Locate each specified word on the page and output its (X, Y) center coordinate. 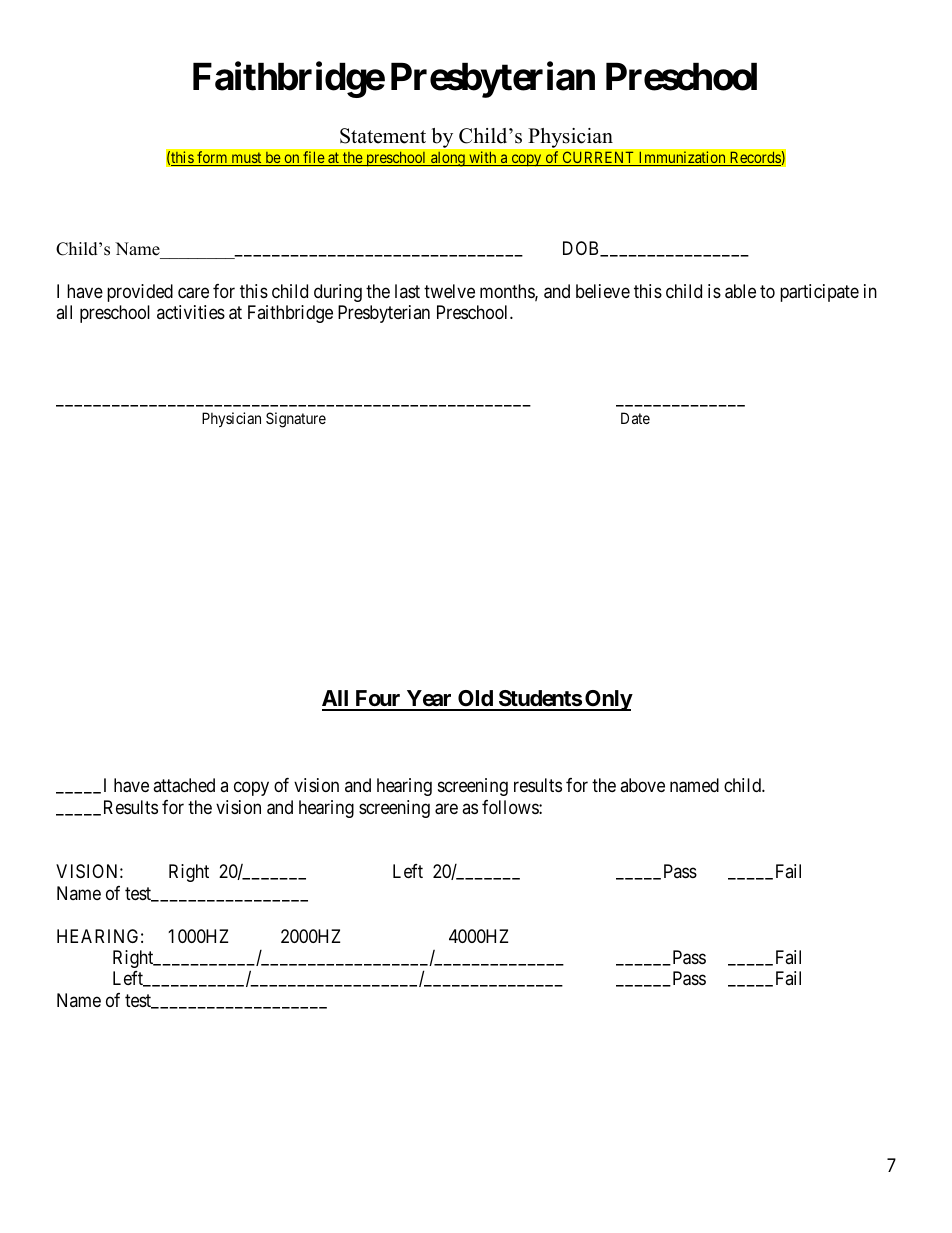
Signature (296, 420)
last (407, 291)
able (740, 291)
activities (191, 312)
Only (608, 700)
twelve (449, 291)
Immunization (682, 158)
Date (635, 418)
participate (819, 293)
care (193, 293)
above (642, 785)
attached (184, 785)
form (212, 158)
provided (140, 293)
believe (603, 291)
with (483, 158)
